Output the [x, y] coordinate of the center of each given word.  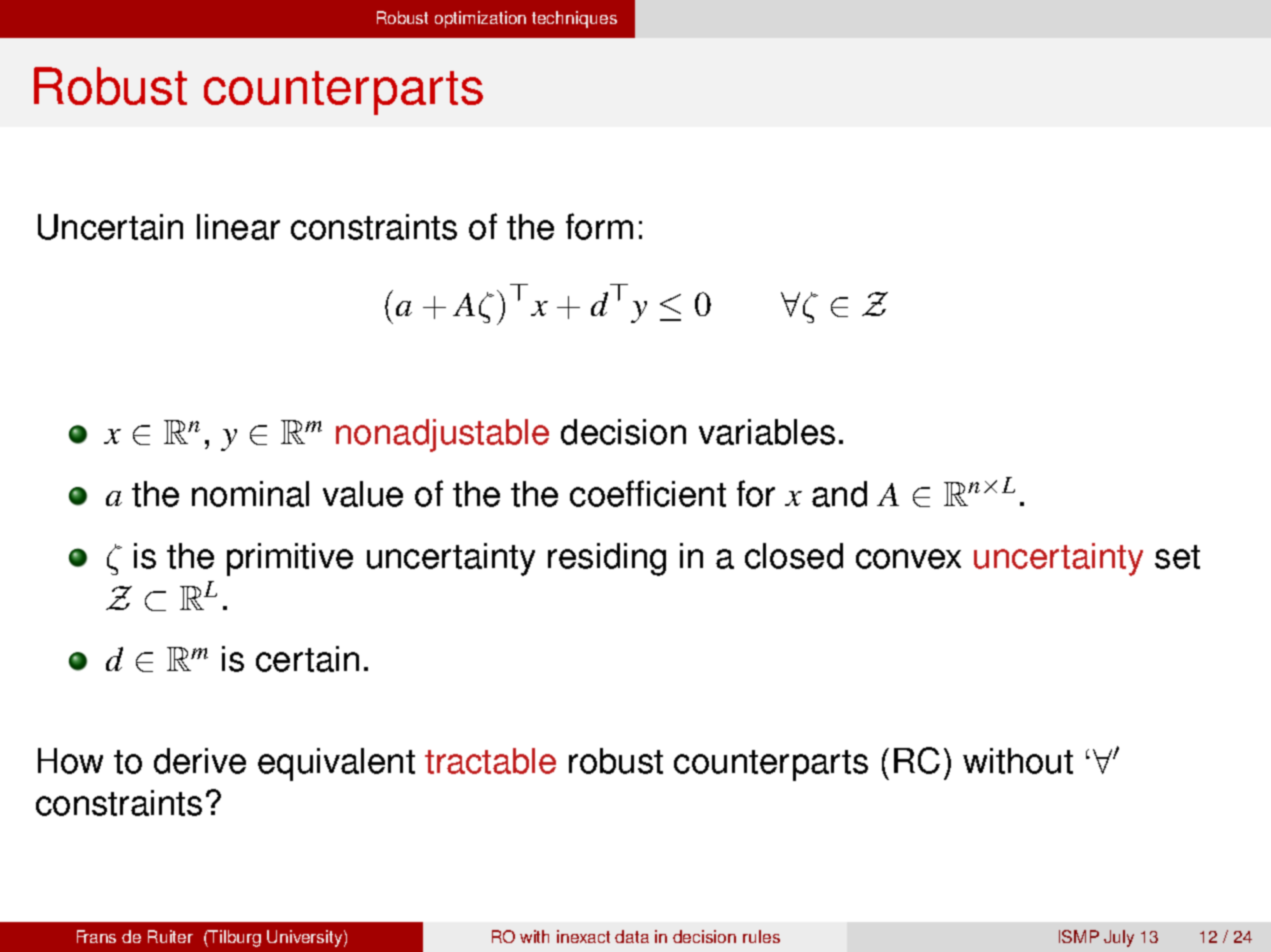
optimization [480, 19]
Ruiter [170, 936]
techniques [574, 19]
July [1119, 938]
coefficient [648, 493]
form [599, 226]
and [839, 494]
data [632, 936]
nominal [250, 494]
